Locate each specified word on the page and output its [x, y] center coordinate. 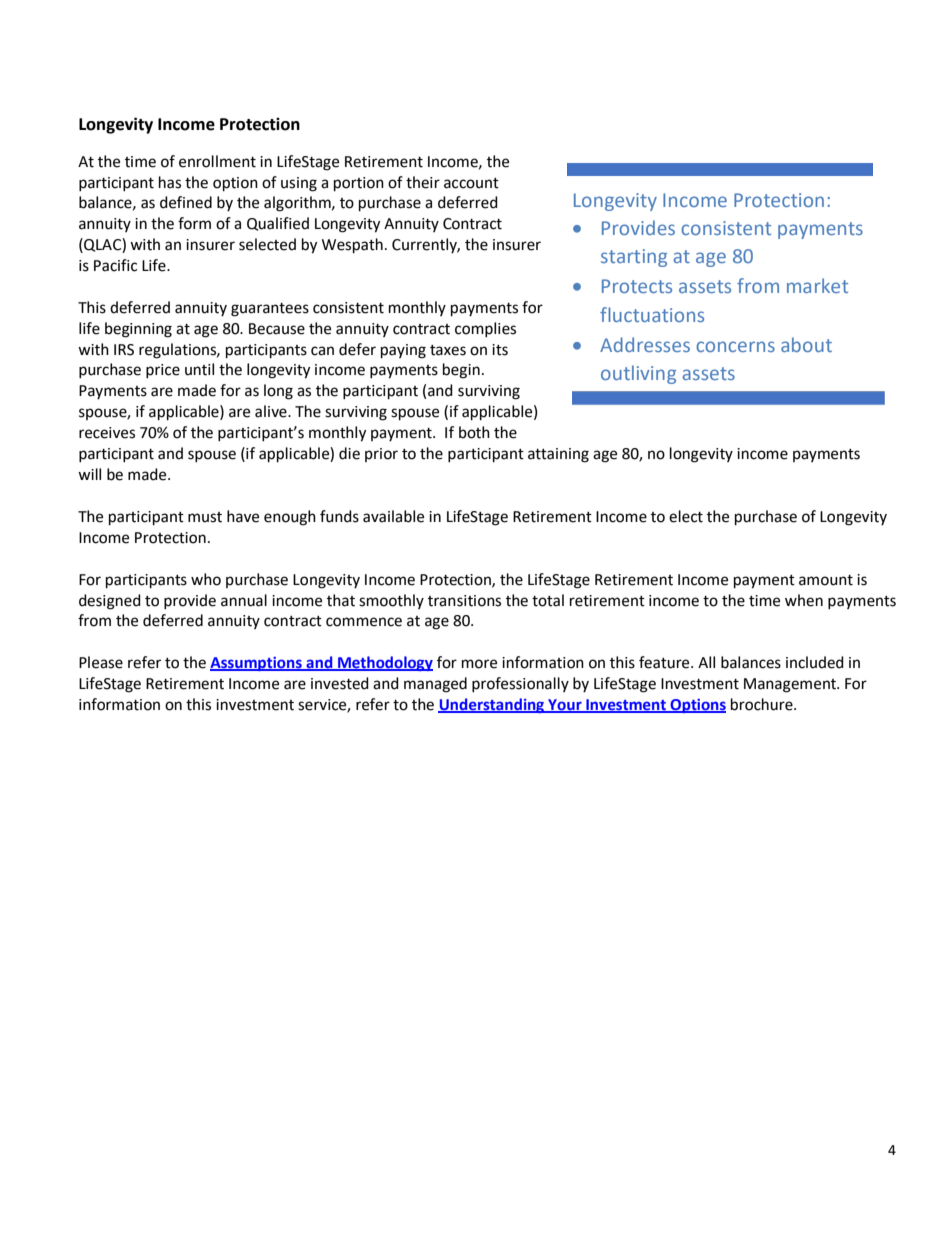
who [206, 579]
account [471, 183]
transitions [464, 601]
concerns [735, 346]
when [804, 600]
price [163, 371]
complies [485, 329]
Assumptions [257, 664]
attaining [558, 455]
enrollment [217, 161]
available [393, 516]
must [205, 517]
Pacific [115, 265]
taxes [448, 350]
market [817, 285]
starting [634, 258]
